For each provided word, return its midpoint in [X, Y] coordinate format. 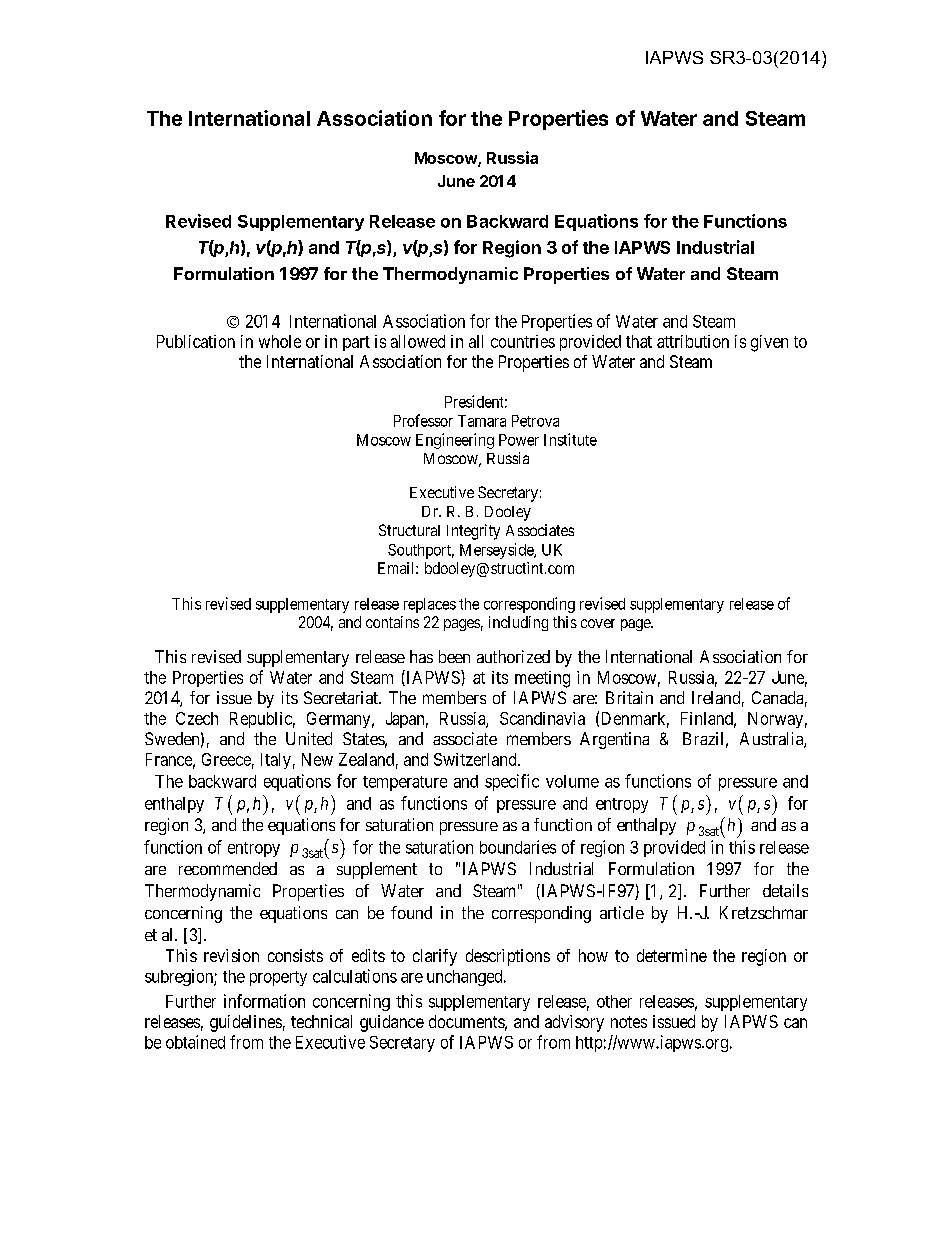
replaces [430, 605]
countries [523, 341]
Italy [276, 761]
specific [512, 782]
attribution [693, 341]
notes [629, 1022]
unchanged [466, 978]
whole [280, 341]
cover [598, 623]
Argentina [614, 740]
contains [392, 622]
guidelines [246, 1023]
